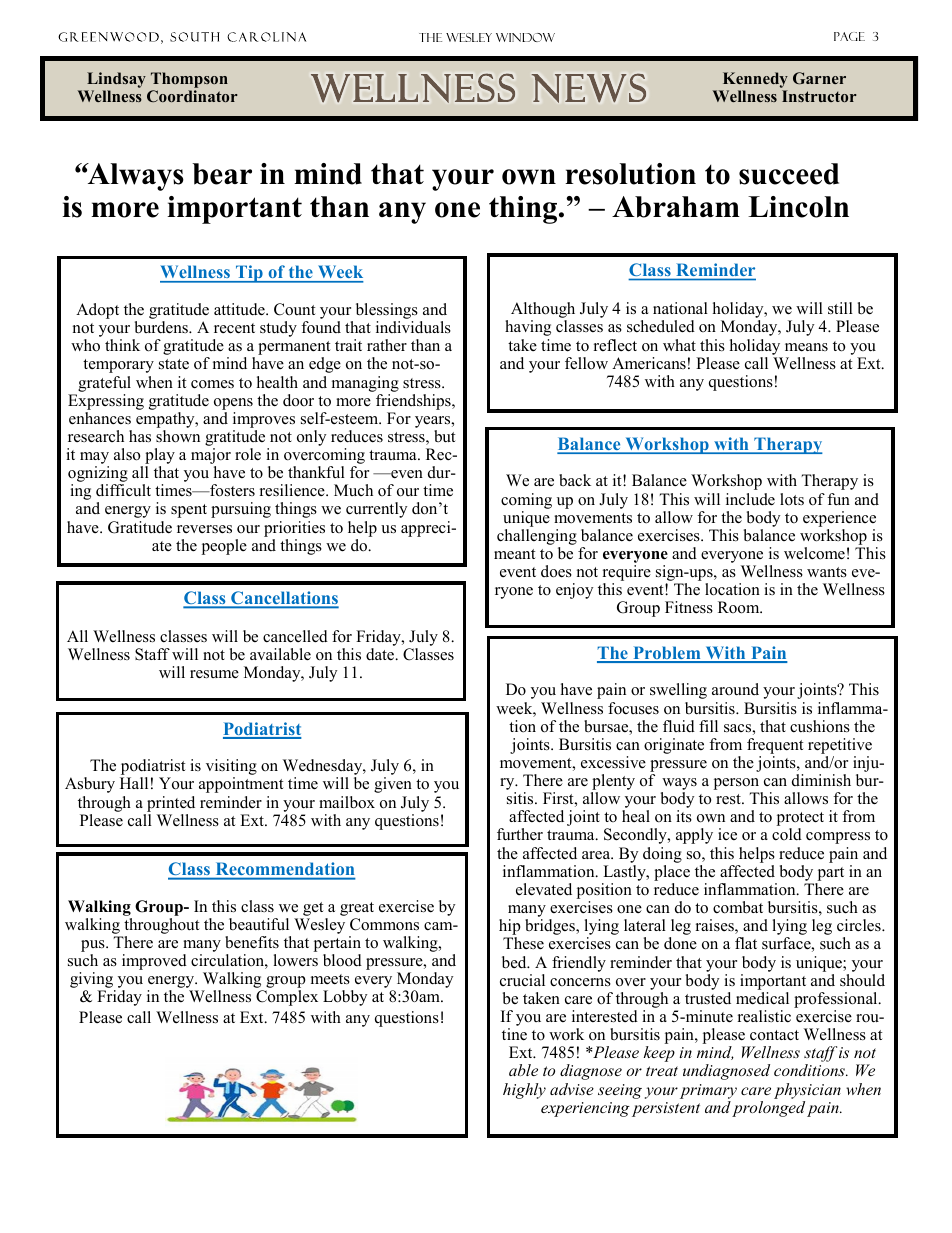 Image resolution: width=952 pixels, height=1233 pixels. Describe the element at coordinates (162, 327) in the screenshot. I see `burdens` at that location.
